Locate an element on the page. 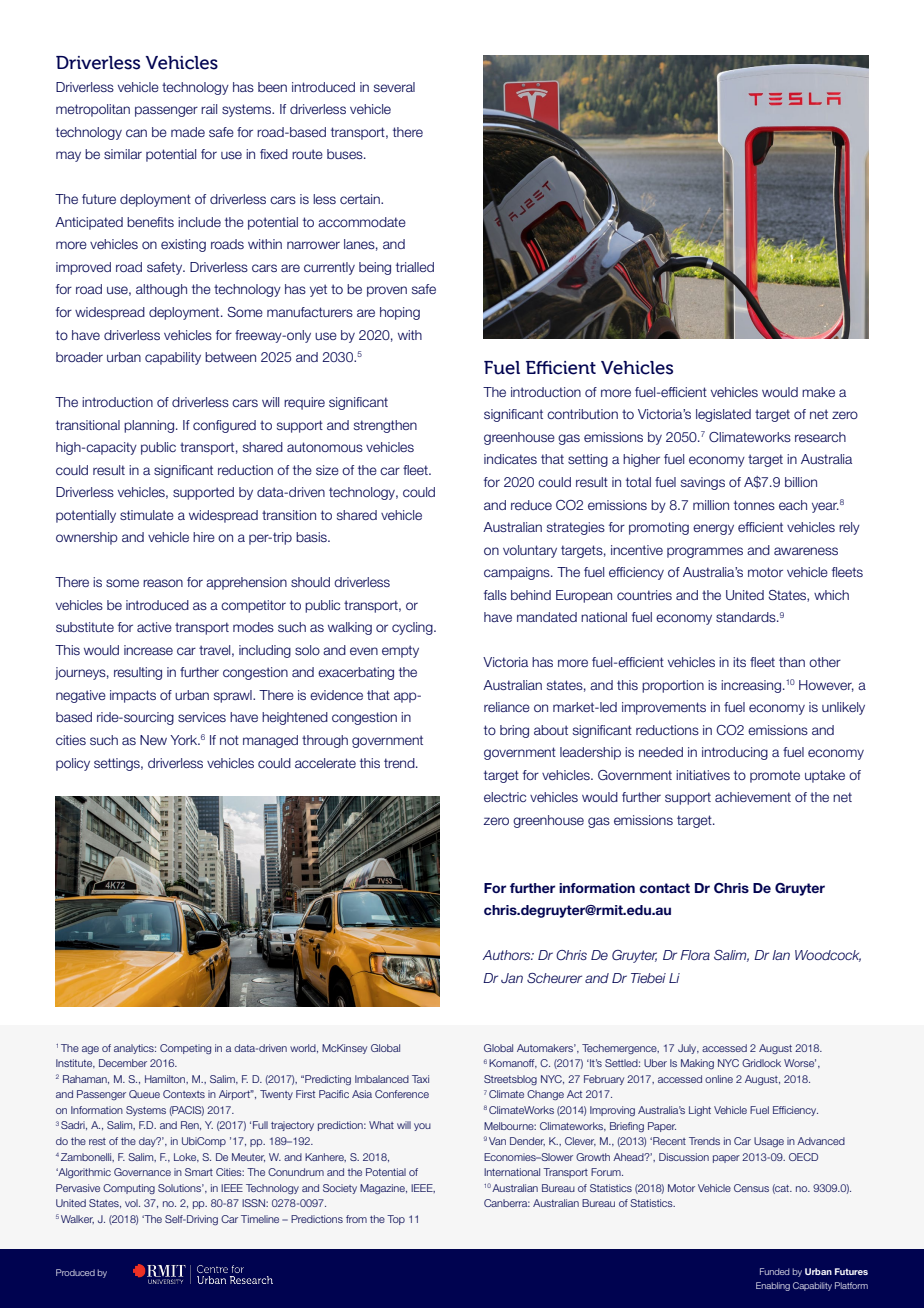  Computing is located at coordinates (129, 1189).
